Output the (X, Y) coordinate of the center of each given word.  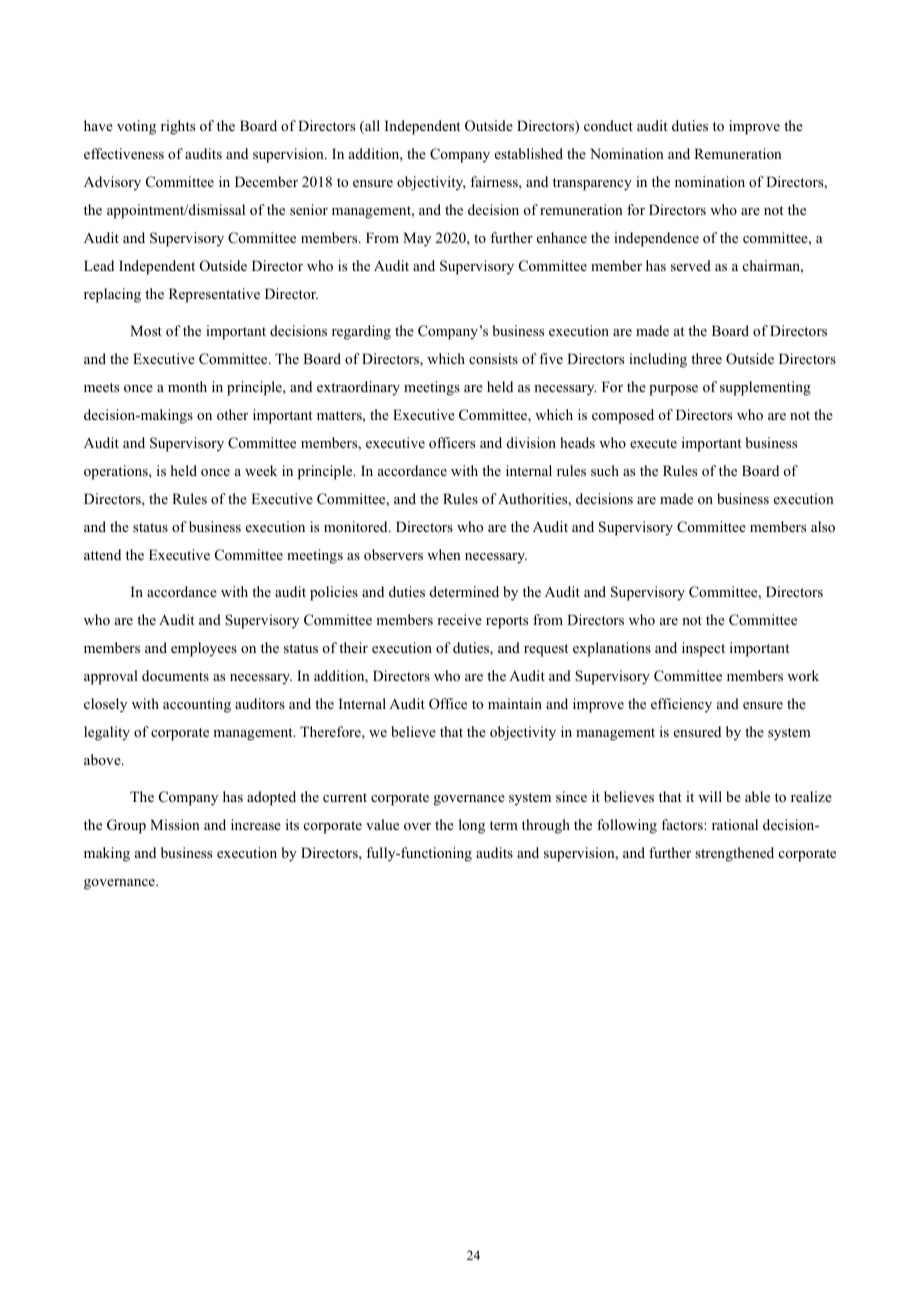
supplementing (765, 388)
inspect (703, 649)
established (529, 153)
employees (204, 649)
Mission (175, 824)
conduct (608, 125)
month (187, 386)
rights (178, 127)
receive (459, 619)
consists (493, 358)
